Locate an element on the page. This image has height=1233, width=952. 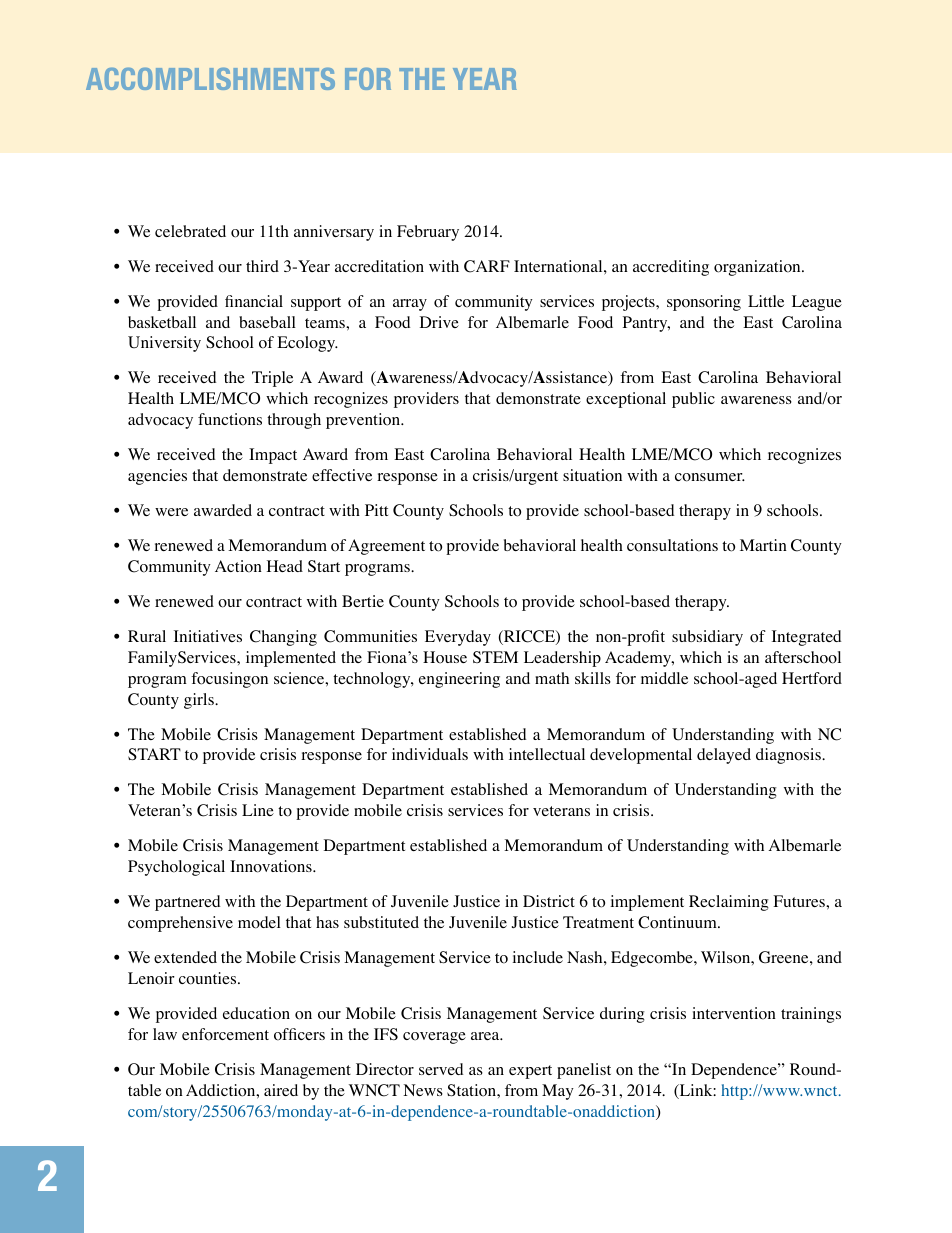
served is located at coordinates (441, 1069).
